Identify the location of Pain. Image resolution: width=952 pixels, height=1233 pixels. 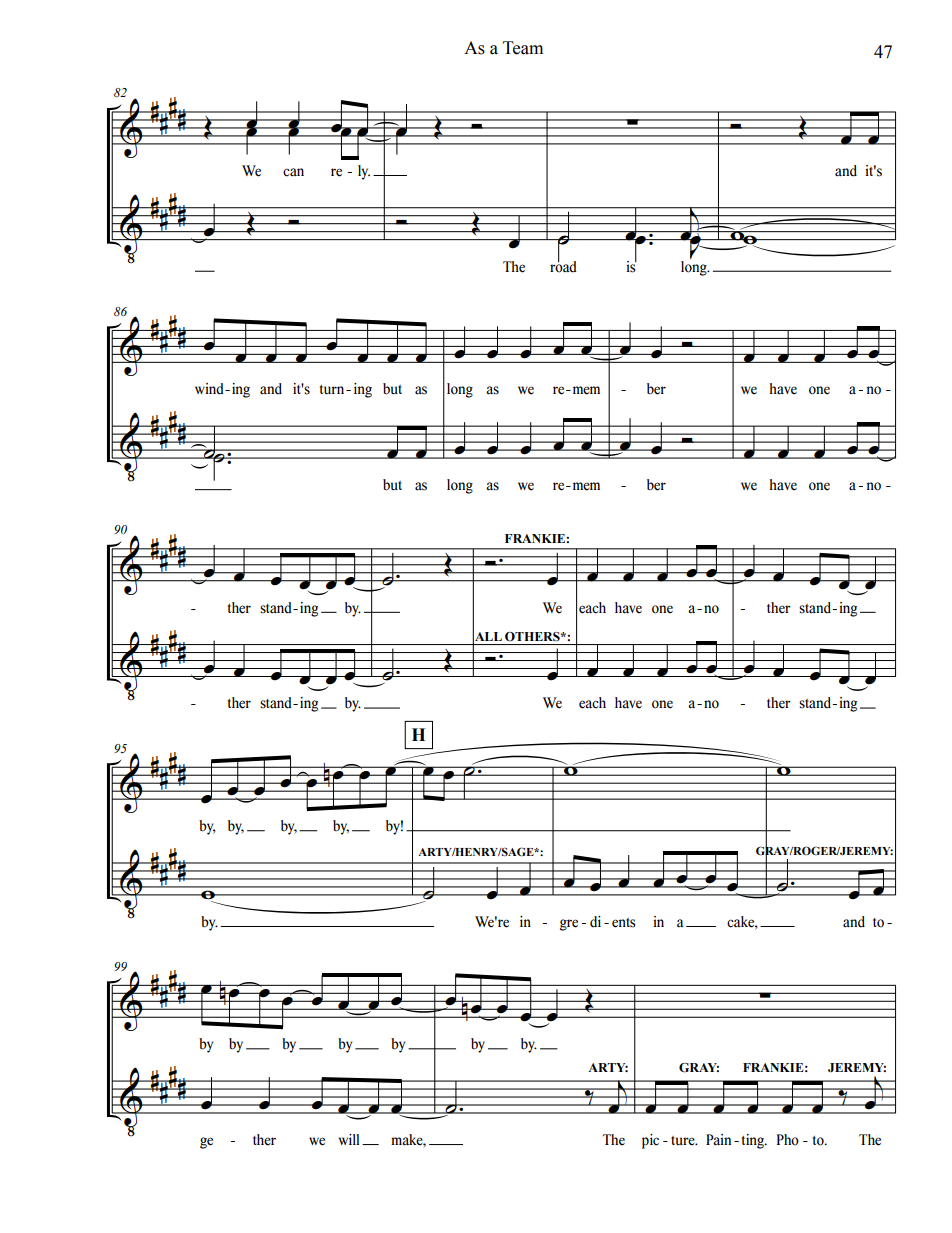
(718, 1140).
